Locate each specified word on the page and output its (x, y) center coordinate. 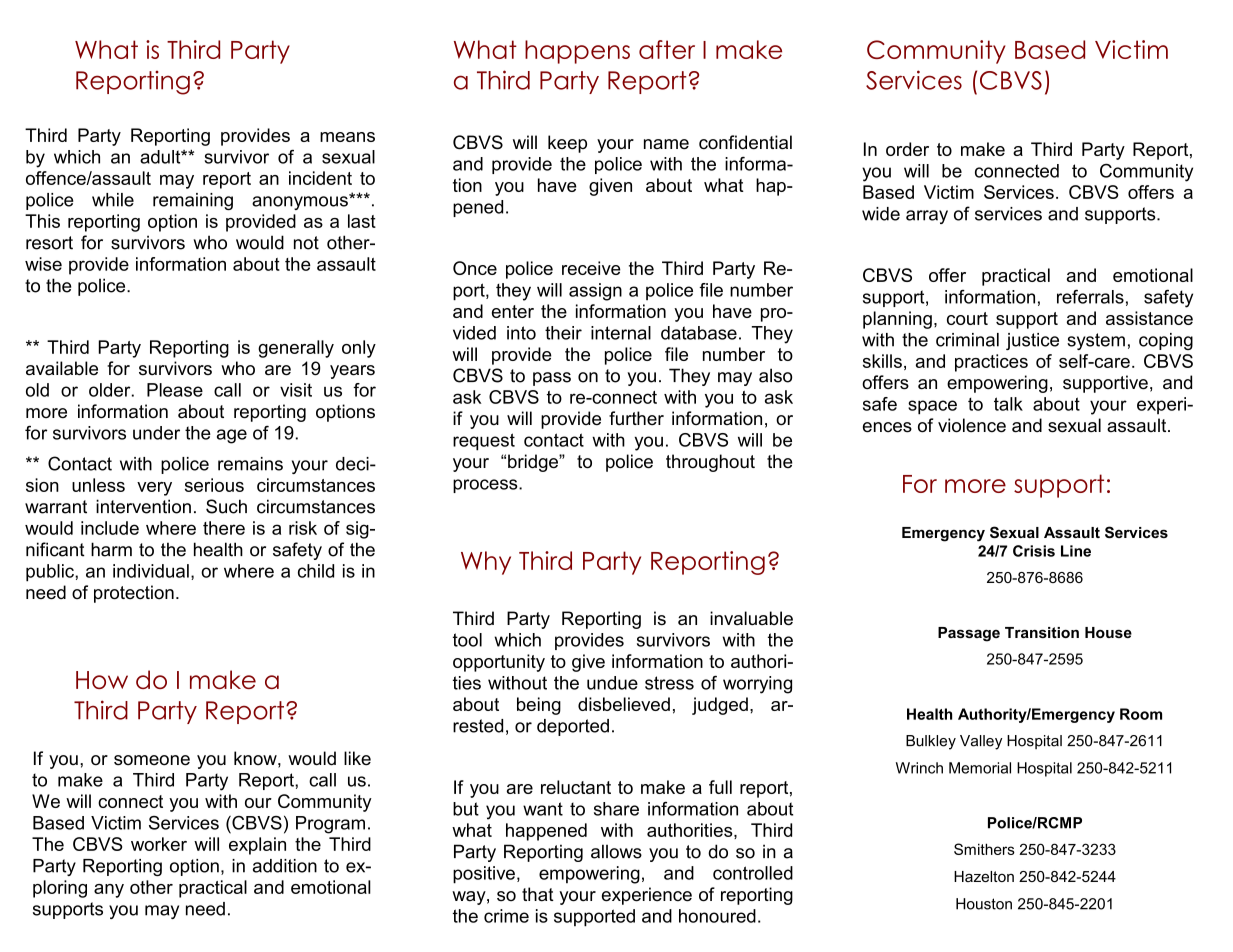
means (347, 137)
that (538, 894)
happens (577, 52)
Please (175, 390)
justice (1032, 341)
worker (159, 844)
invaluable (751, 618)
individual (151, 571)
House (1108, 632)
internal (621, 333)
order (907, 149)
